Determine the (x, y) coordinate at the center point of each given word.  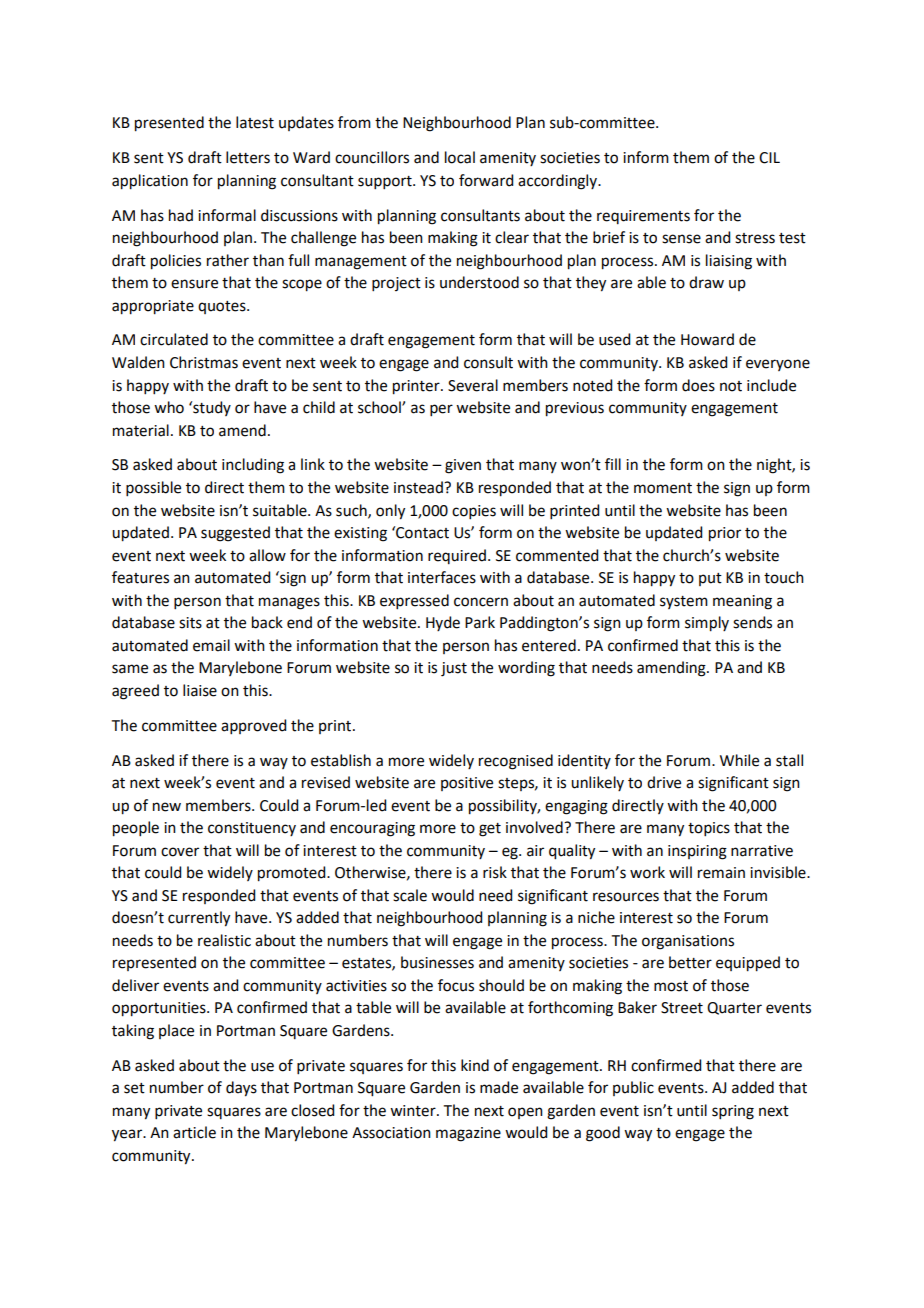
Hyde (443, 623)
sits (190, 623)
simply (707, 624)
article (194, 1132)
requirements (643, 217)
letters (248, 157)
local (460, 157)
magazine (468, 1134)
